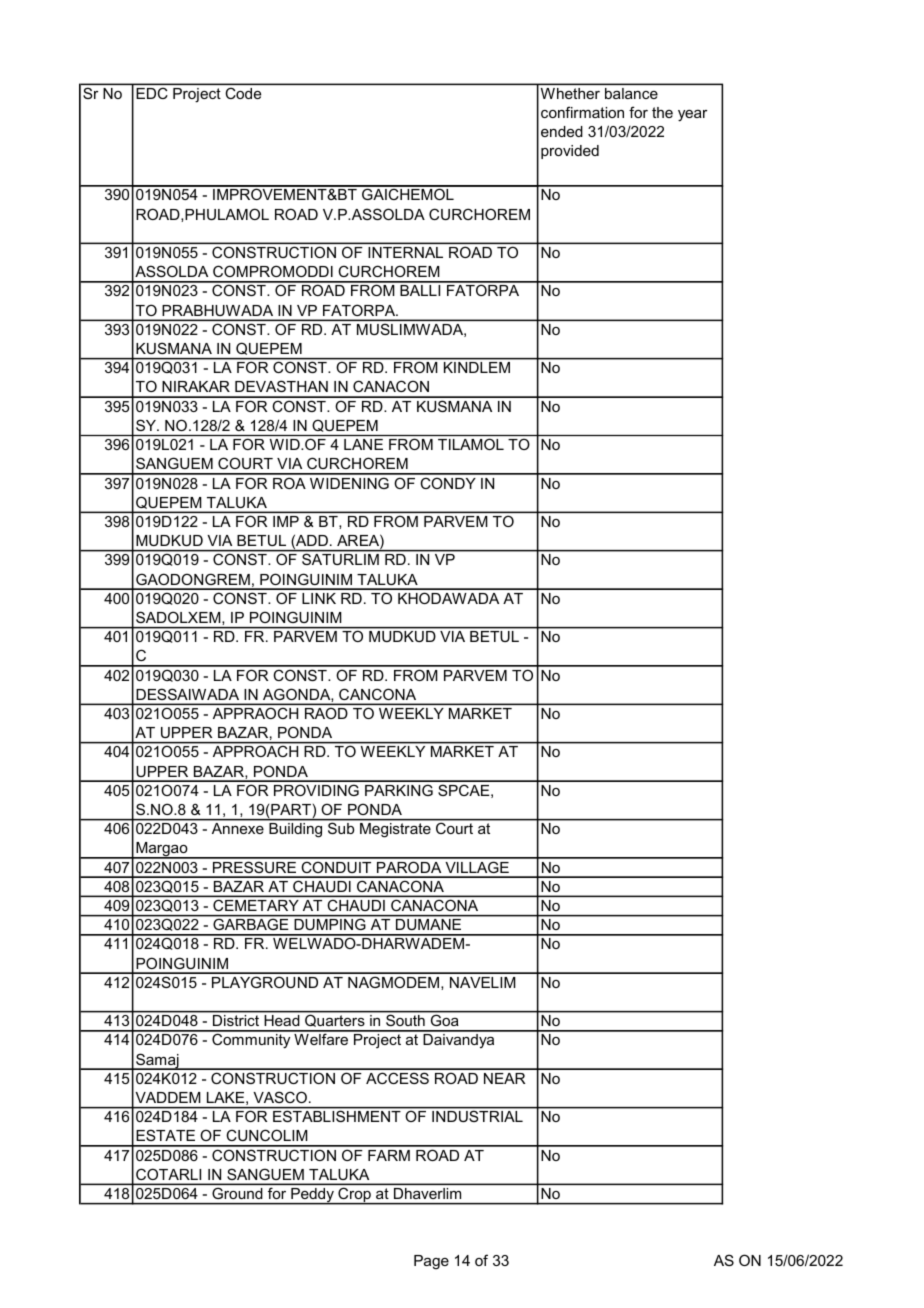  I want to click on NEAR, so click(504, 1078).
